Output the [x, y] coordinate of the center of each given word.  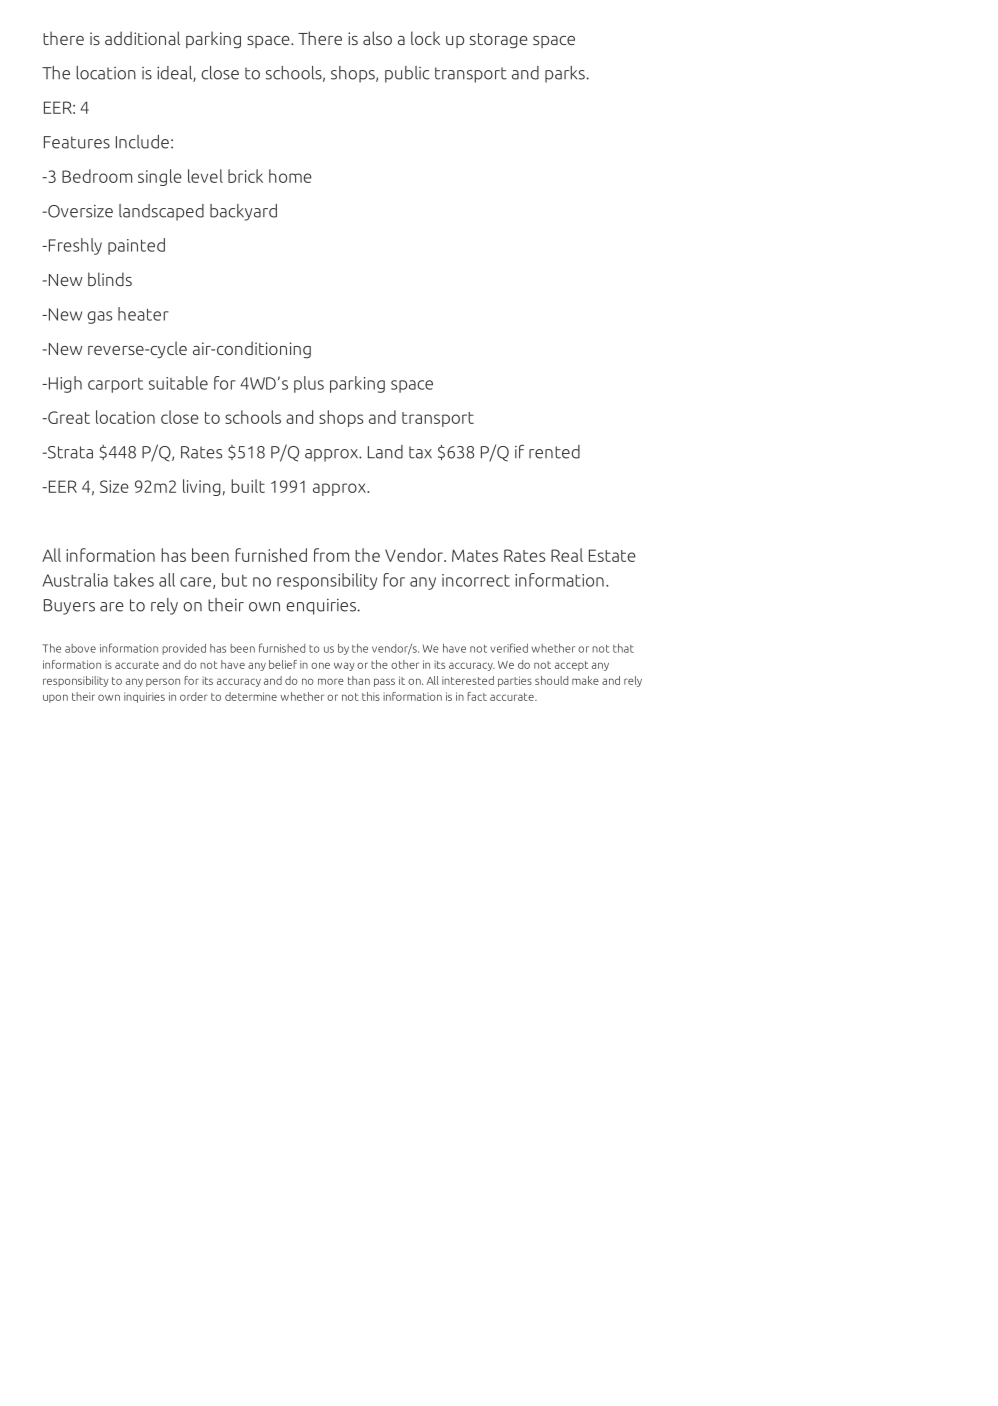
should [551, 680]
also [377, 38]
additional [142, 38]
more [331, 681]
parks [565, 74]
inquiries [144, 697]
